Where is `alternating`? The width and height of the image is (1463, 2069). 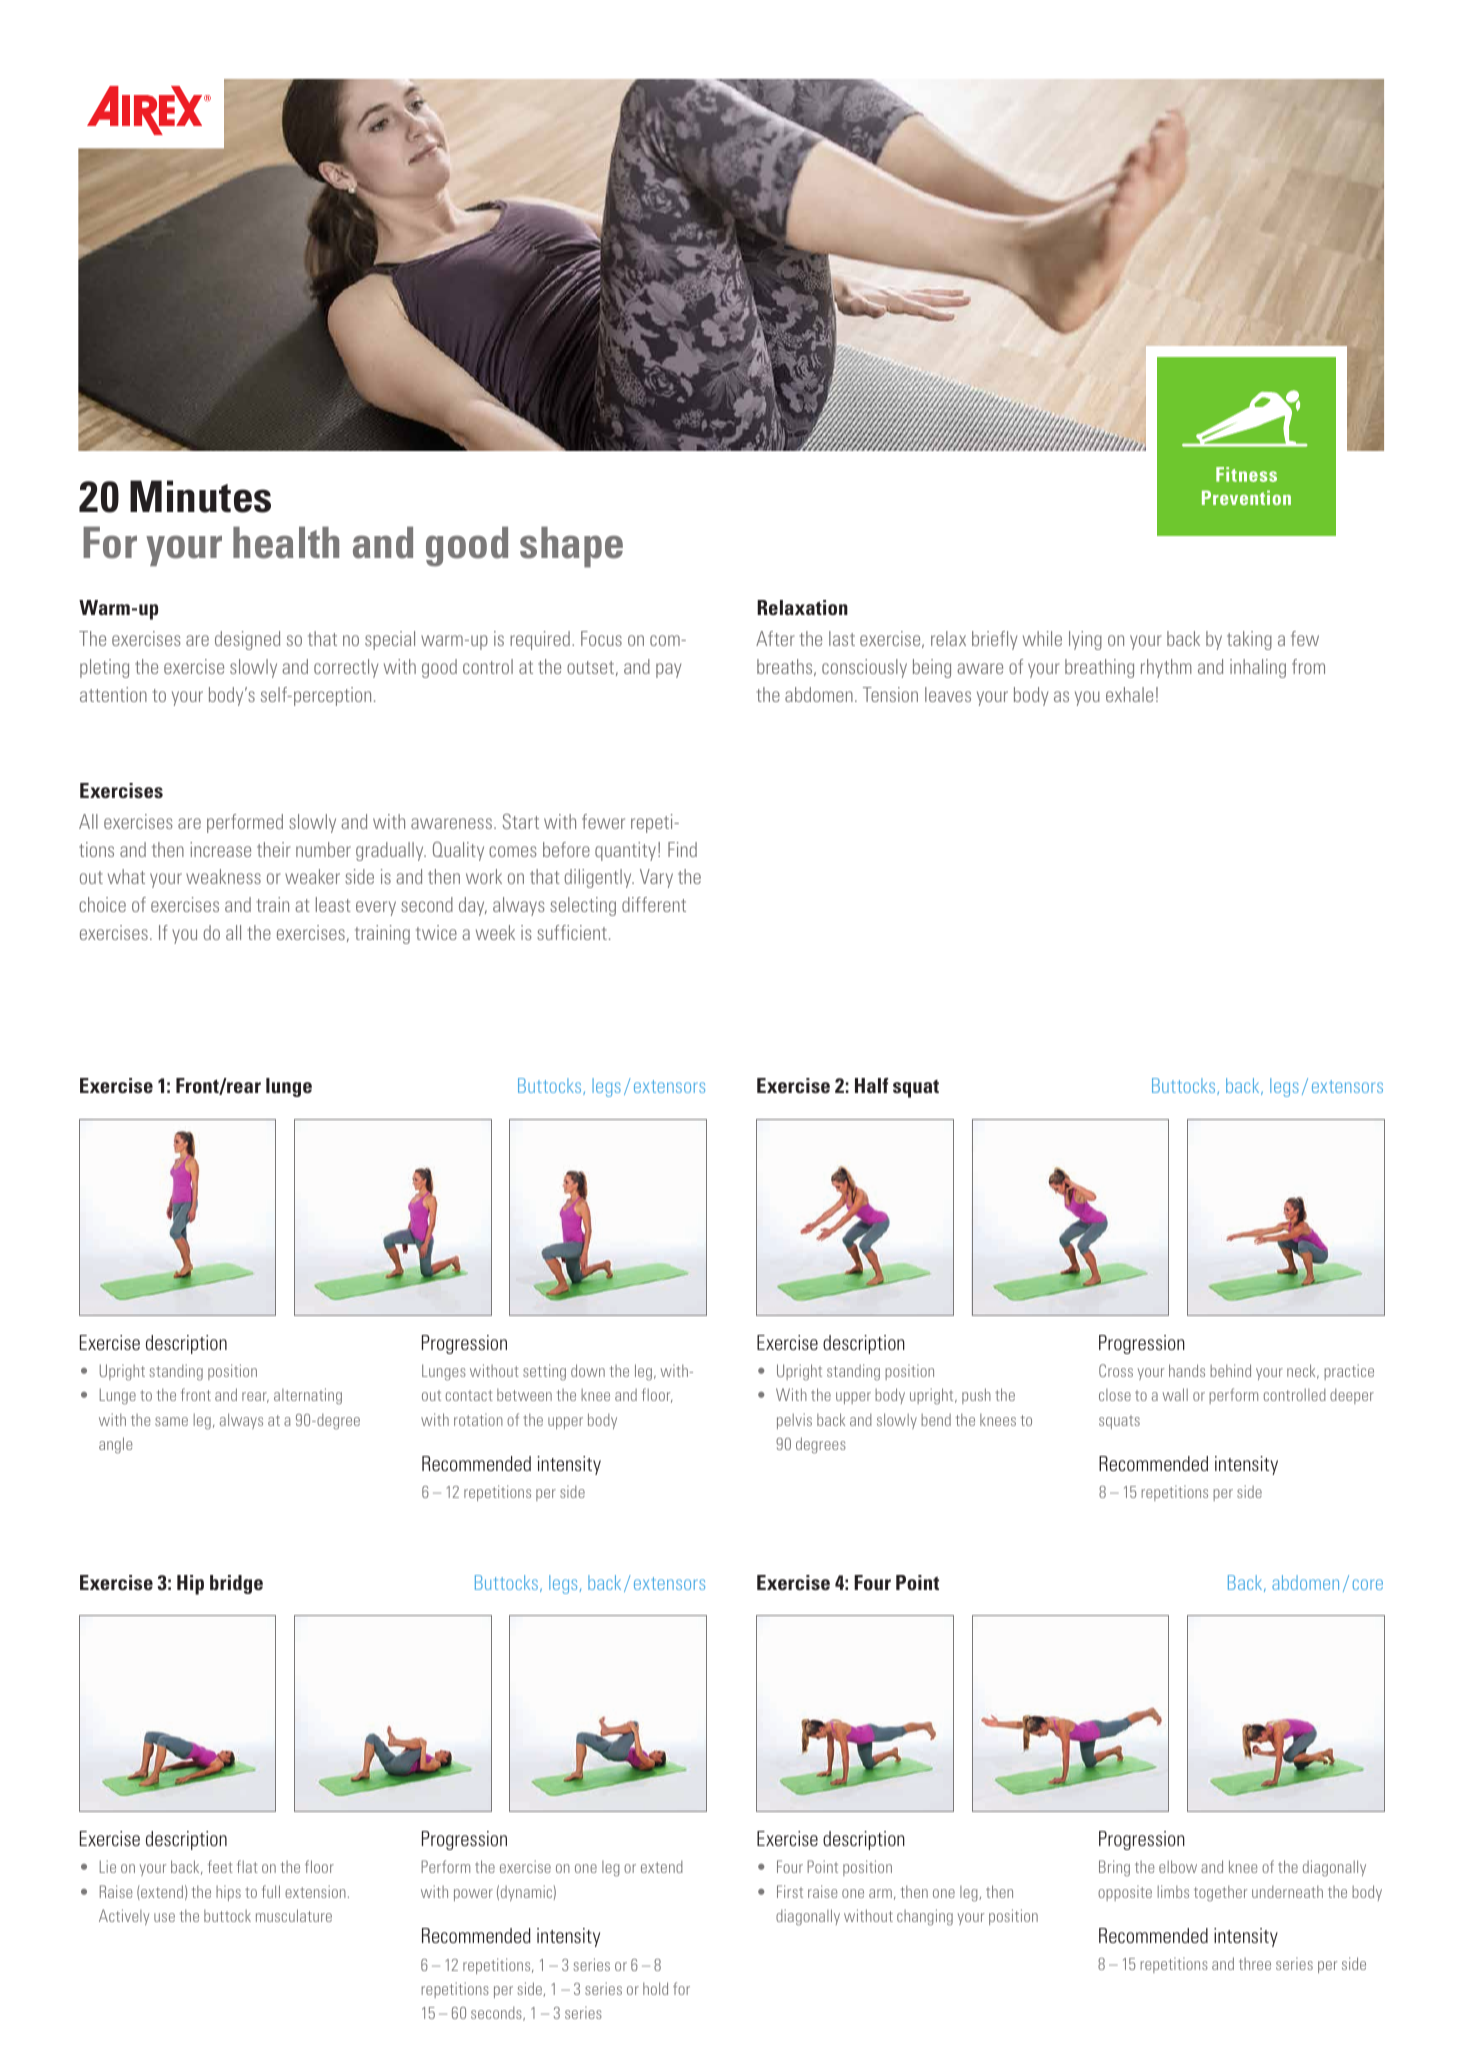
alternating is located at coordinates (308, 1396).
